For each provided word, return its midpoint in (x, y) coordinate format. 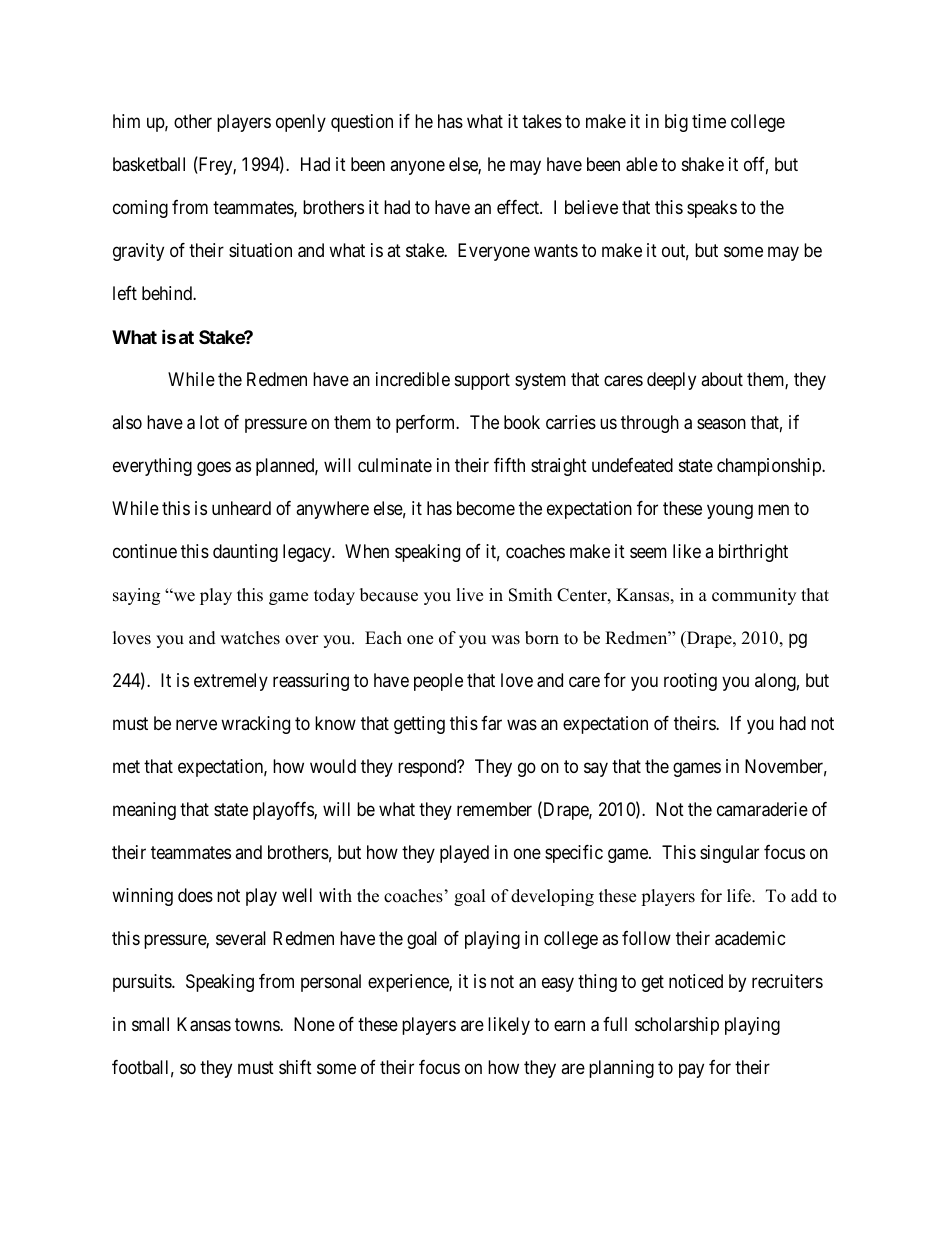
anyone (417, 168)
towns (258, 1024)
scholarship (677, 1026)
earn (569, 1025)
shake (703, 164)
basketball (149, 164)
